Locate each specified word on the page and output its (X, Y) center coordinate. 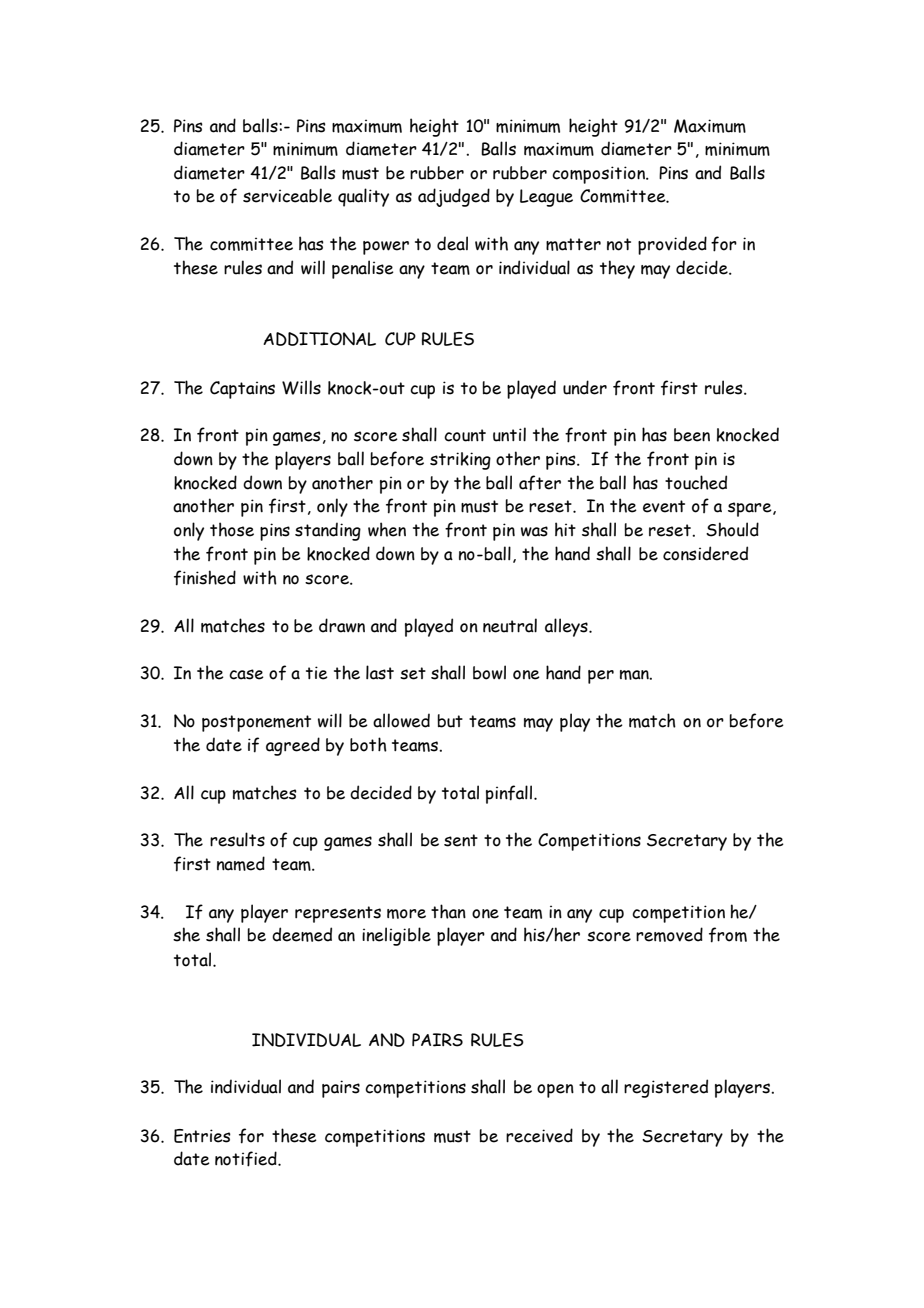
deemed (302, 934)
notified (247, 1159)
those (232, 529)
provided (672, 245)
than (448, 911)
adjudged (454, 197)
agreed (293, 746)
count (465, 435)
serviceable (287, 195)
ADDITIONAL (319, 339)
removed (669, 934)
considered (705, 553)
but (450, 721)
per (601, 677)
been (692, 435)
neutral (510, 625)
